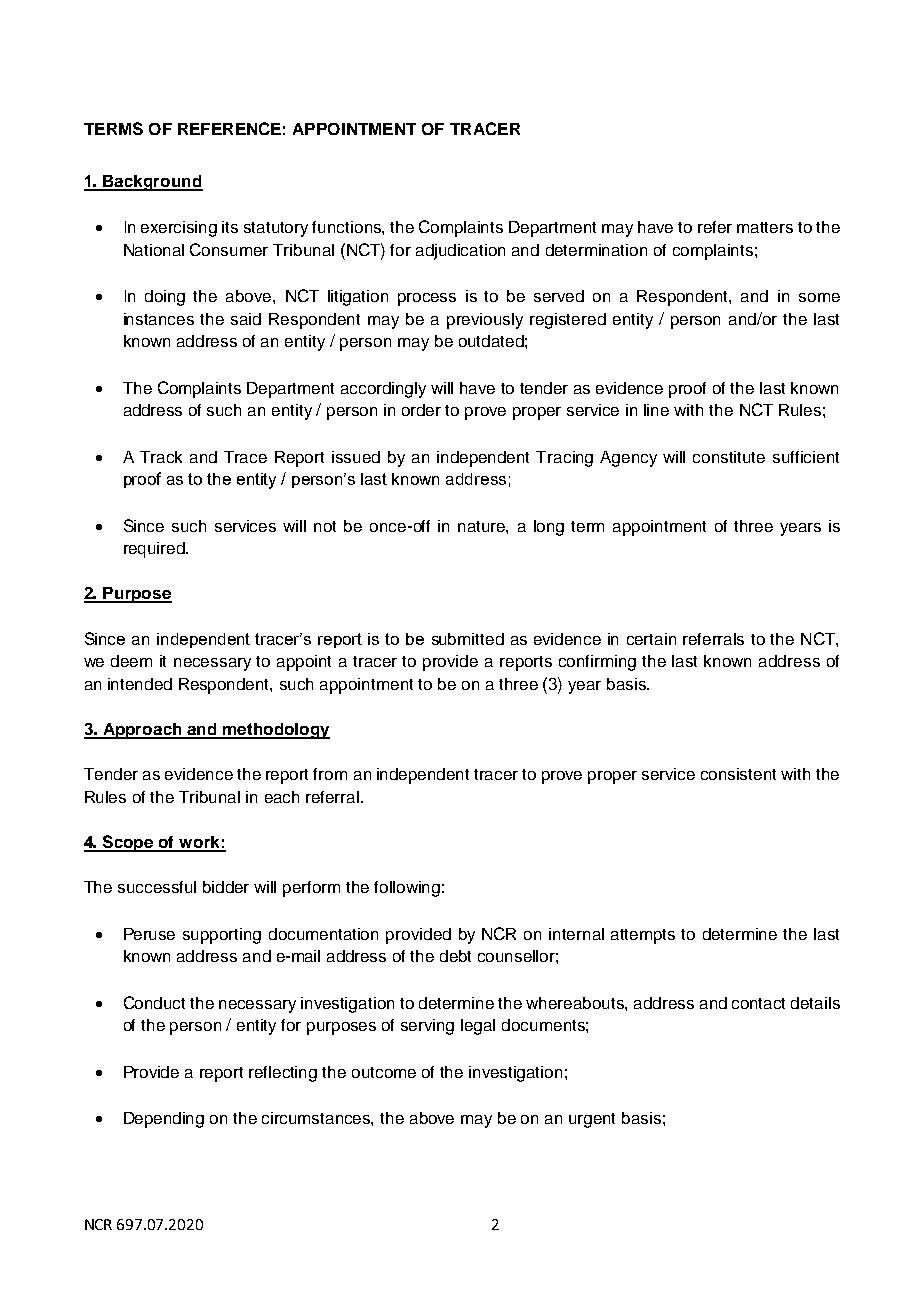 The image size is (924, 1308). I want to click on attempts, so click(643, 936).
